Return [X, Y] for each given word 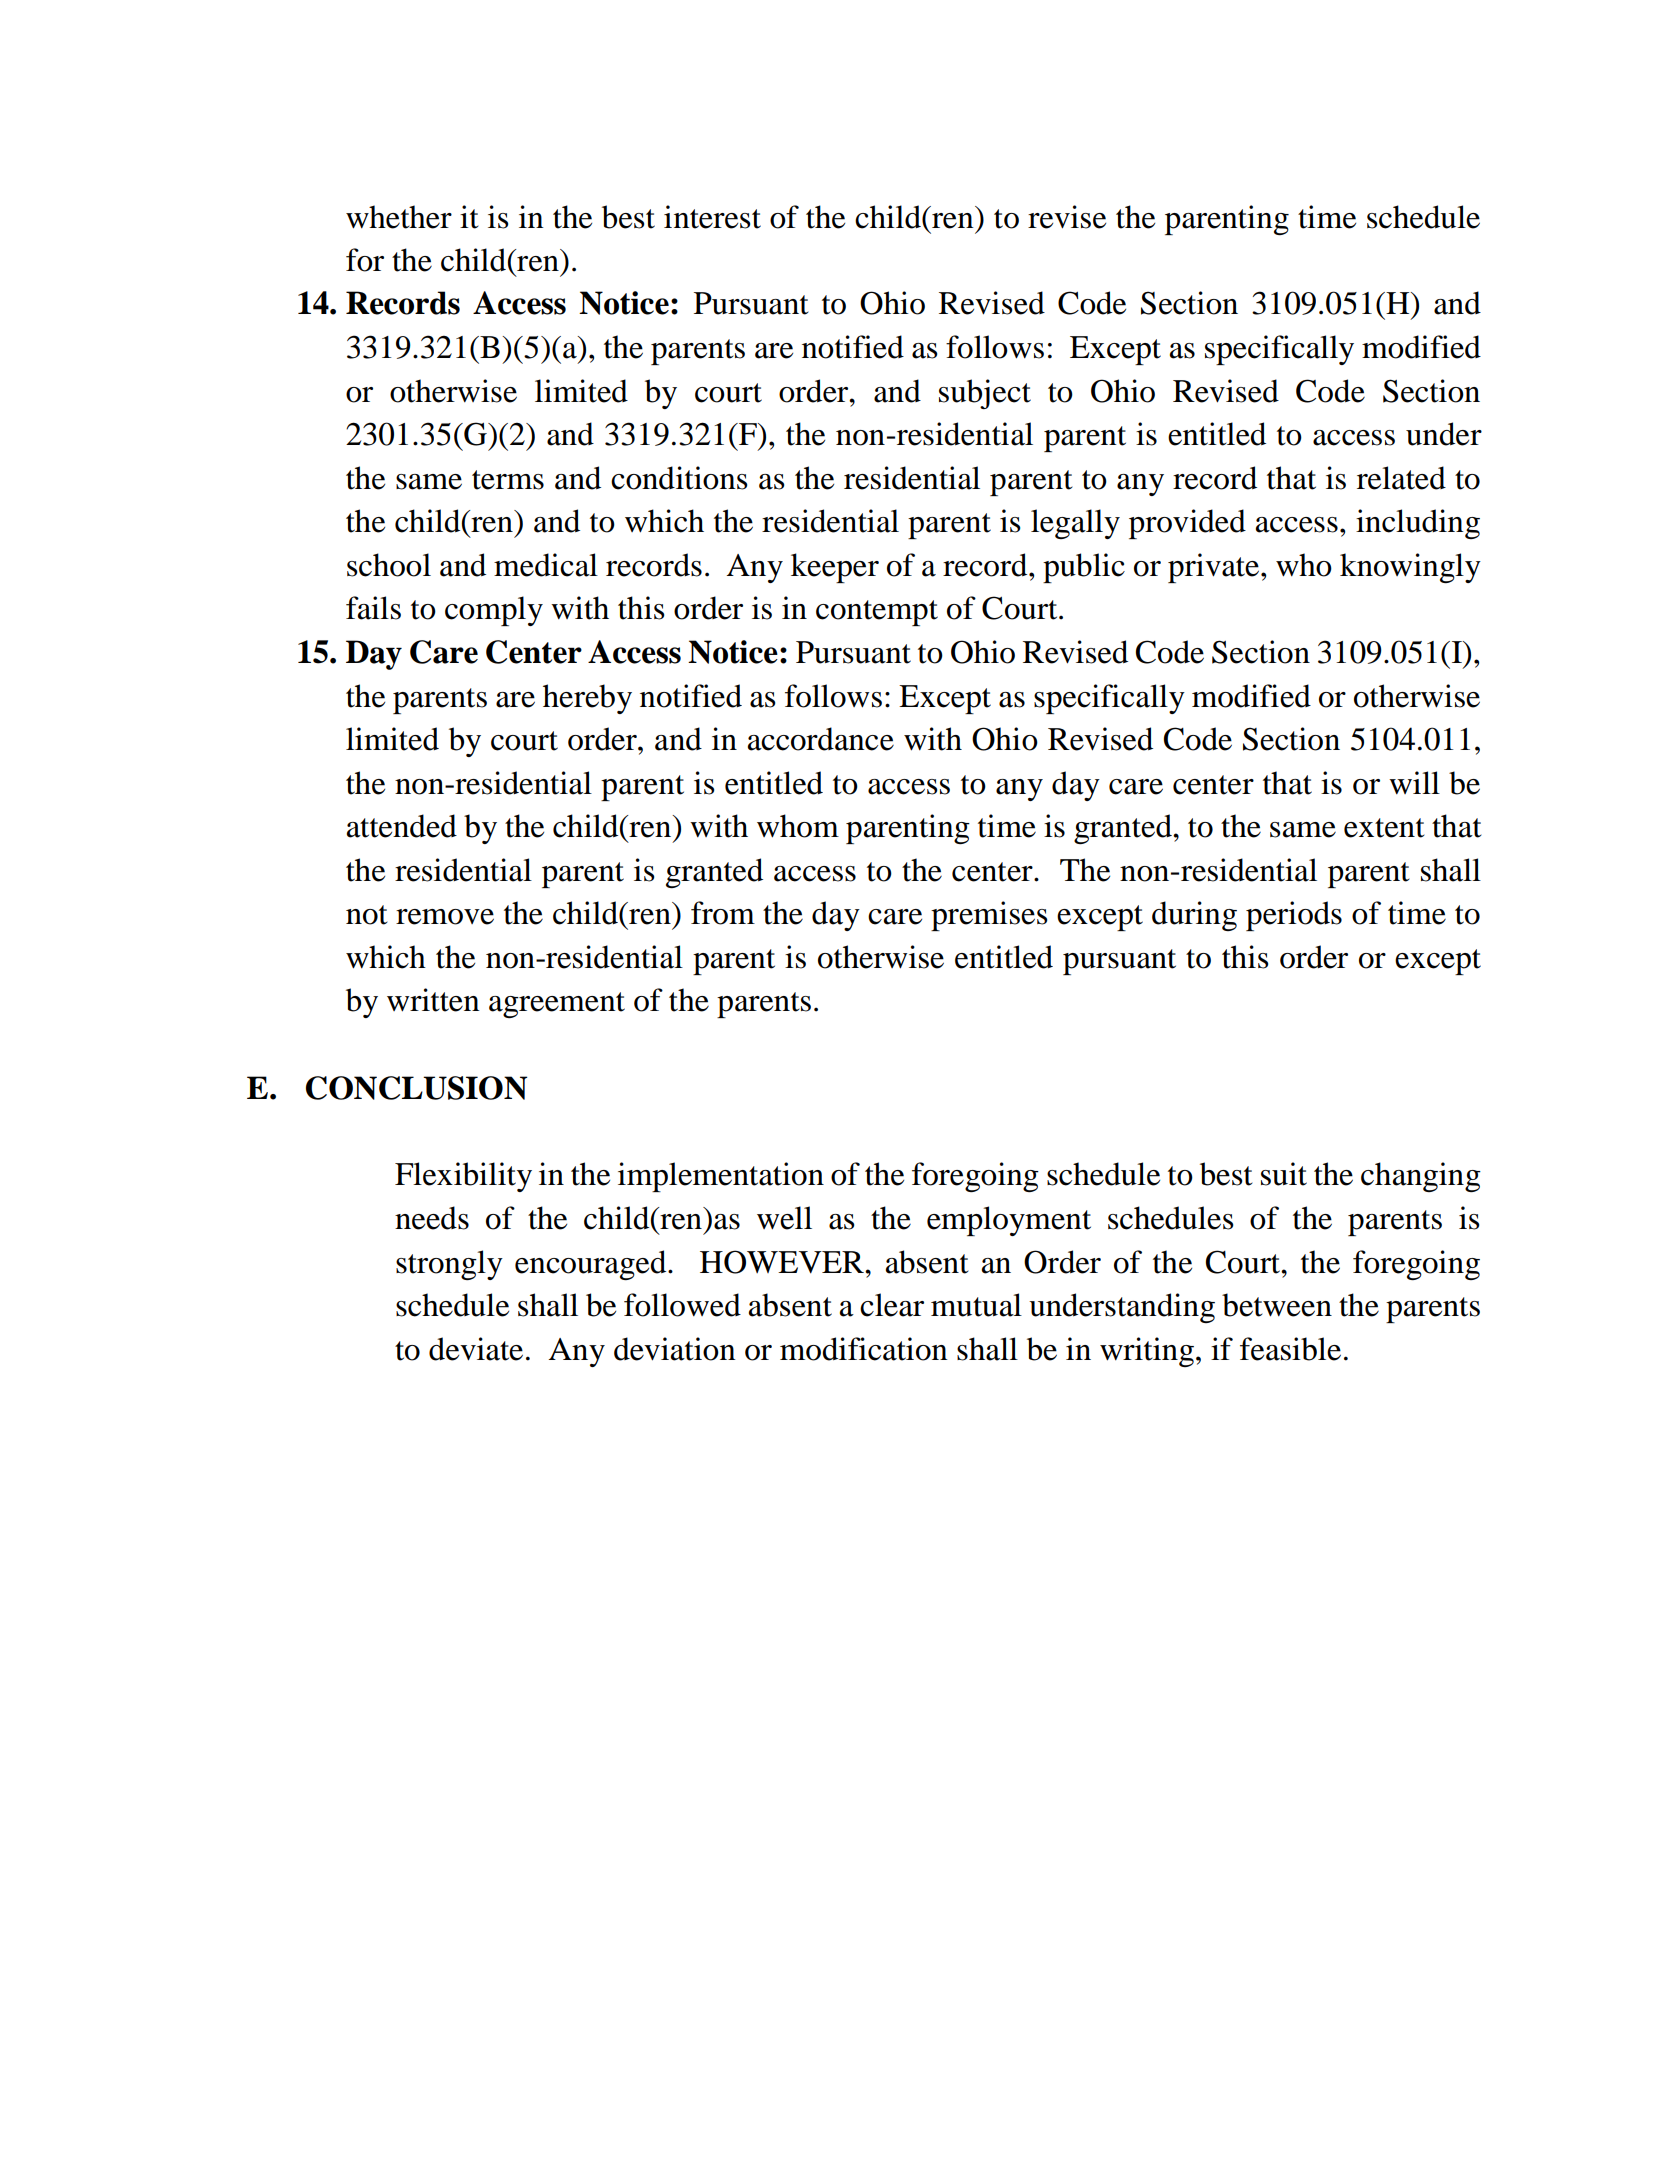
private [1215, 568]
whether [399, 217]
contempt [877, 613]
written [433, 1000]
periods [1294, 916]
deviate [476, 1349]
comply [494, 611]
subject [985, 394]
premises [989, 916]
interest [712, 217]
